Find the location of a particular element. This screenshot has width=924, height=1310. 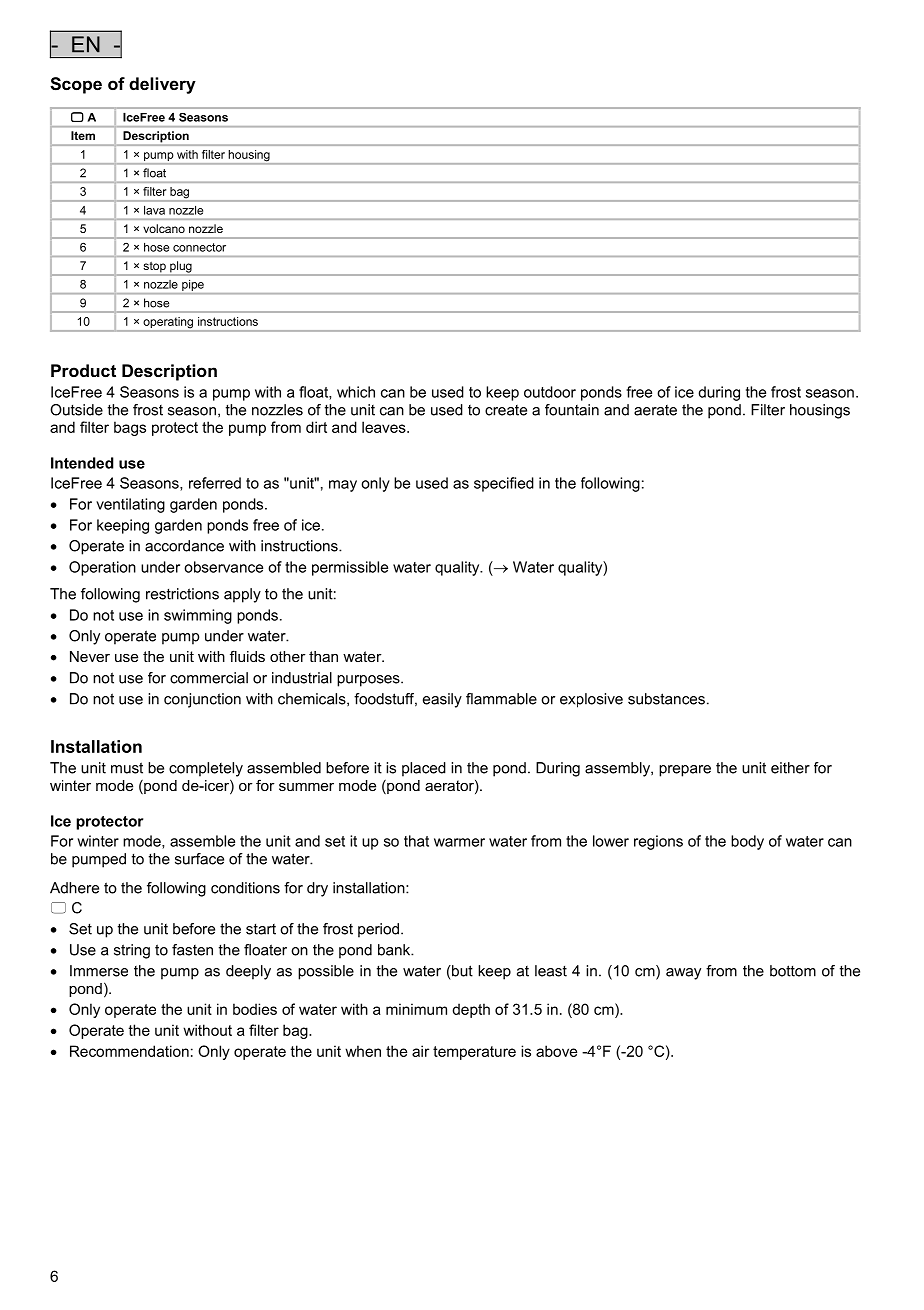

delivery is located at coordinates (162, 85).
